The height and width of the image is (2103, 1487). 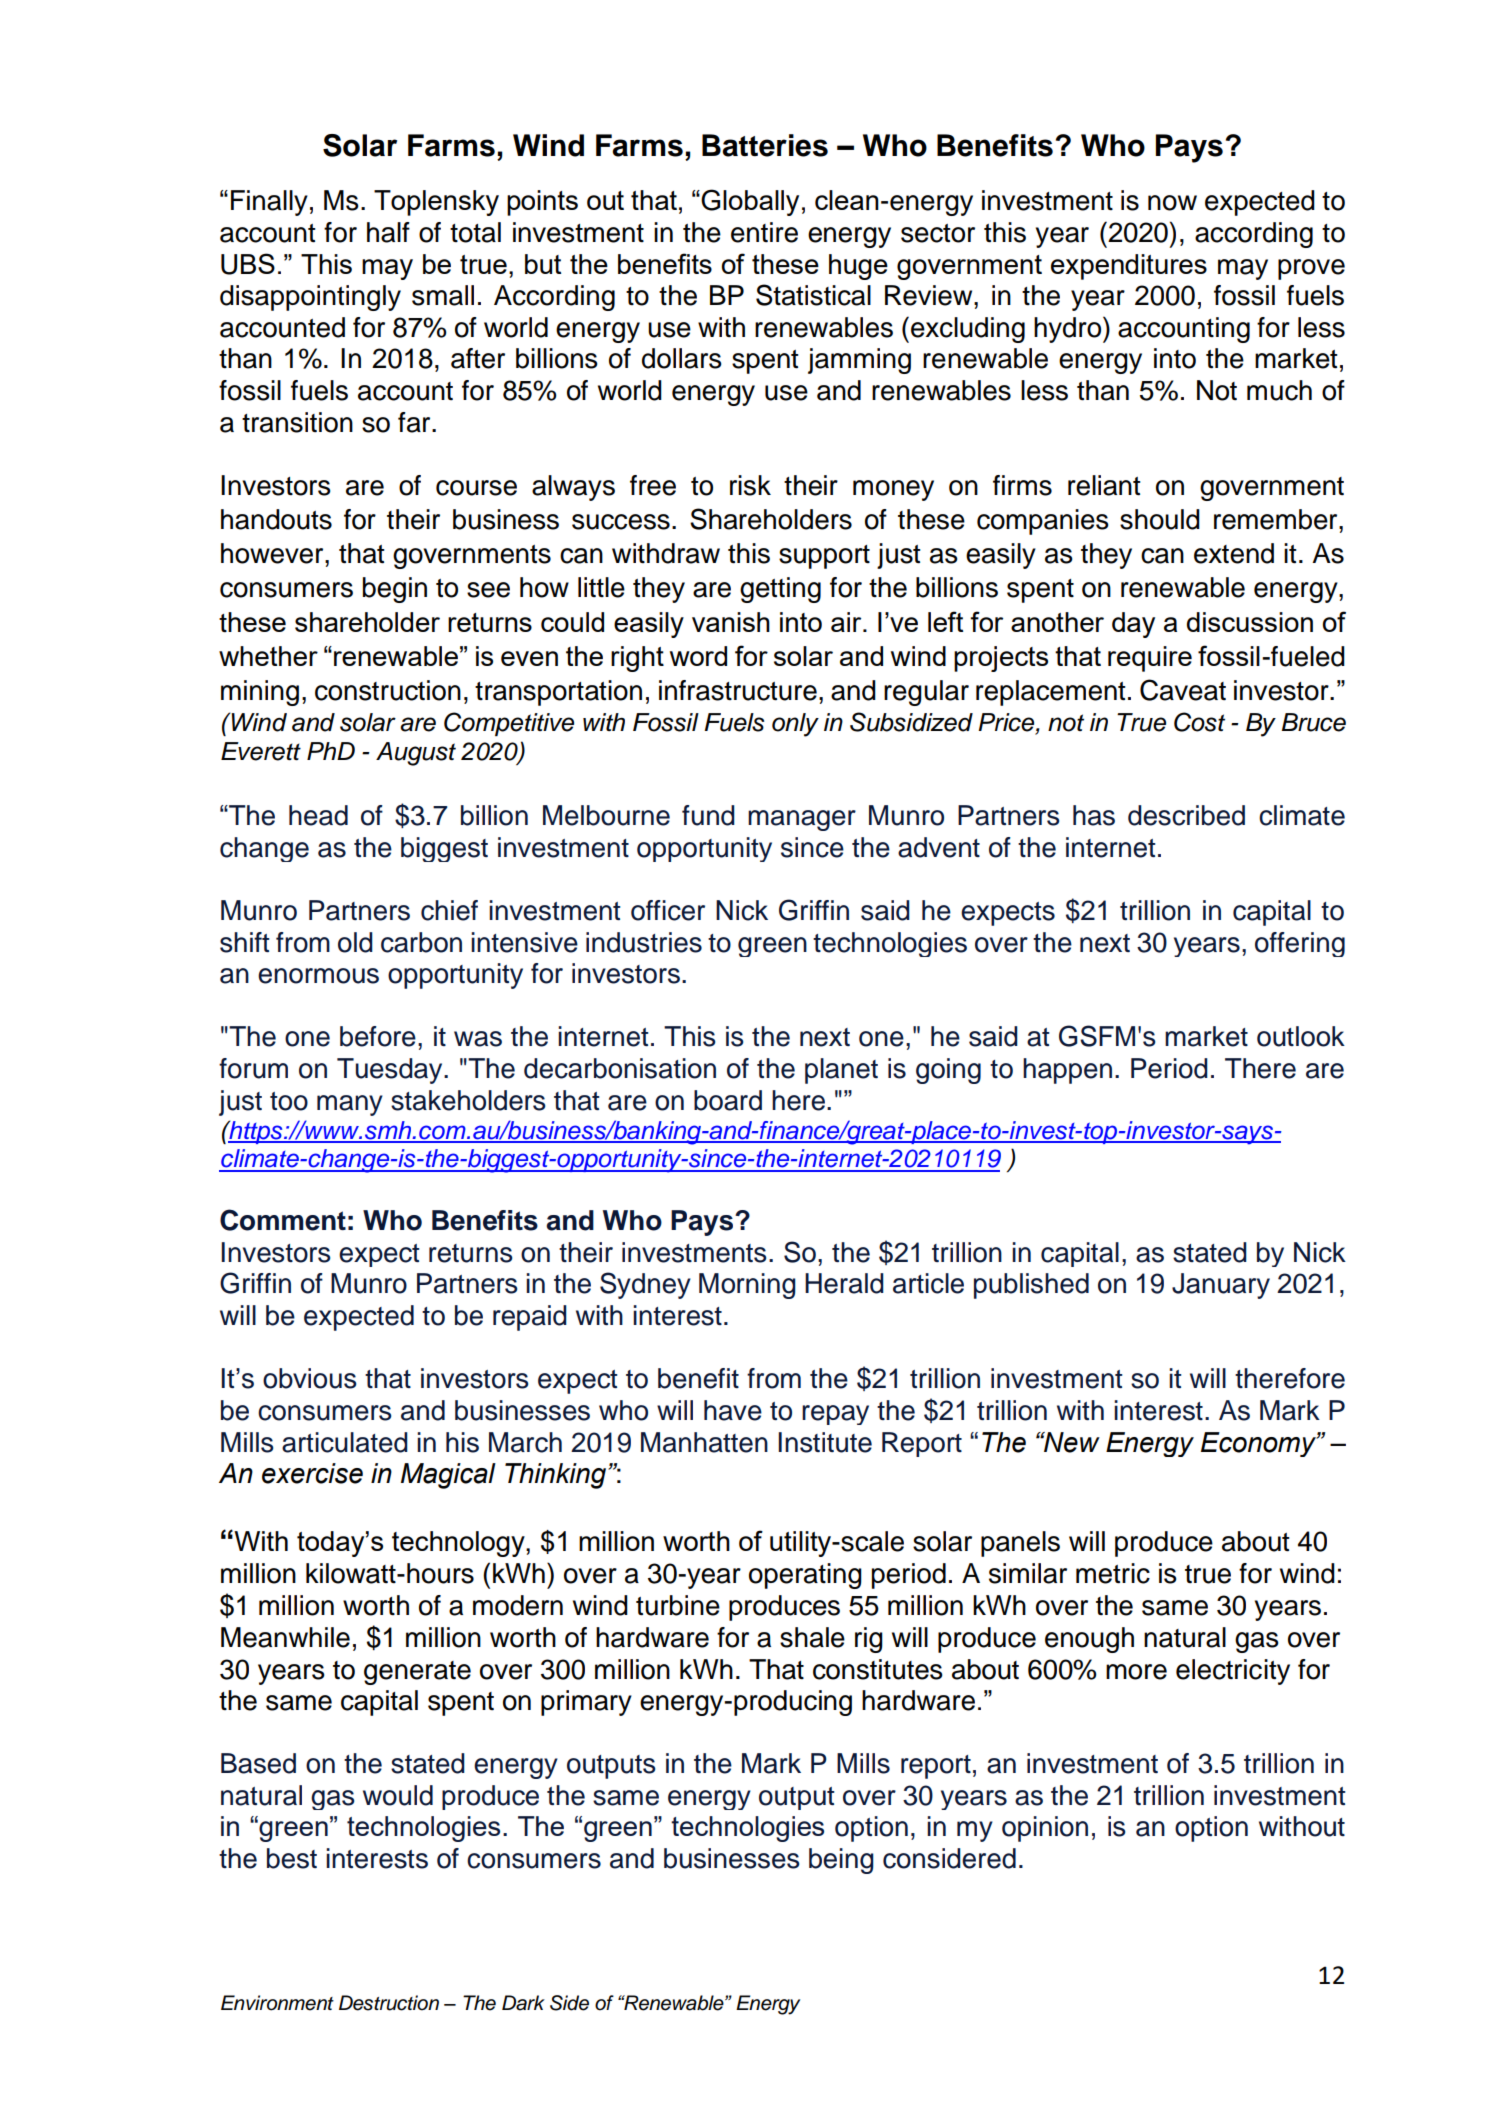 I want to click on require, so click(x=1150, y=659).
